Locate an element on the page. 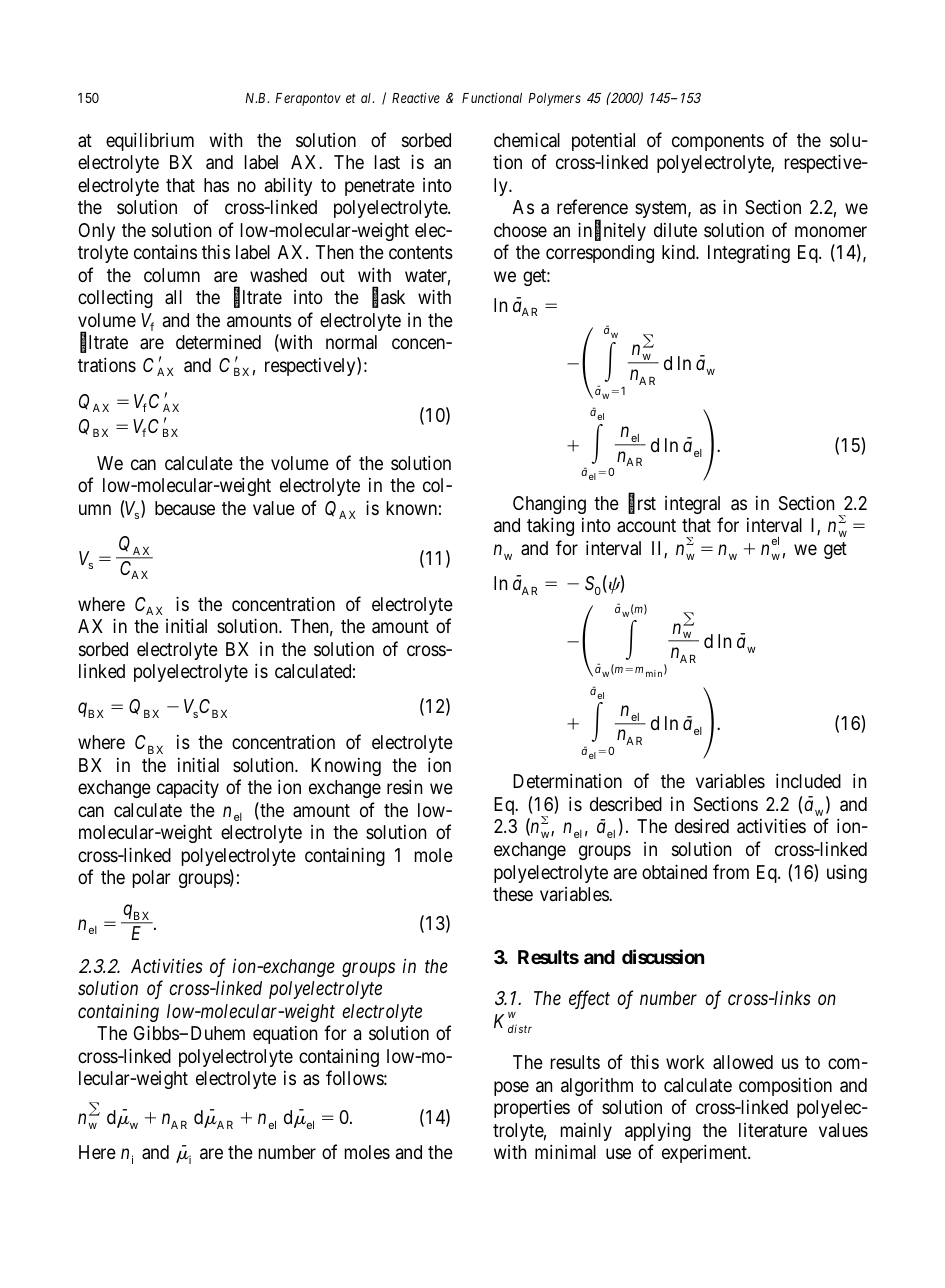 The width and height of the page is (945, 1288). equilibrium is located at coordinates (150, 142).
